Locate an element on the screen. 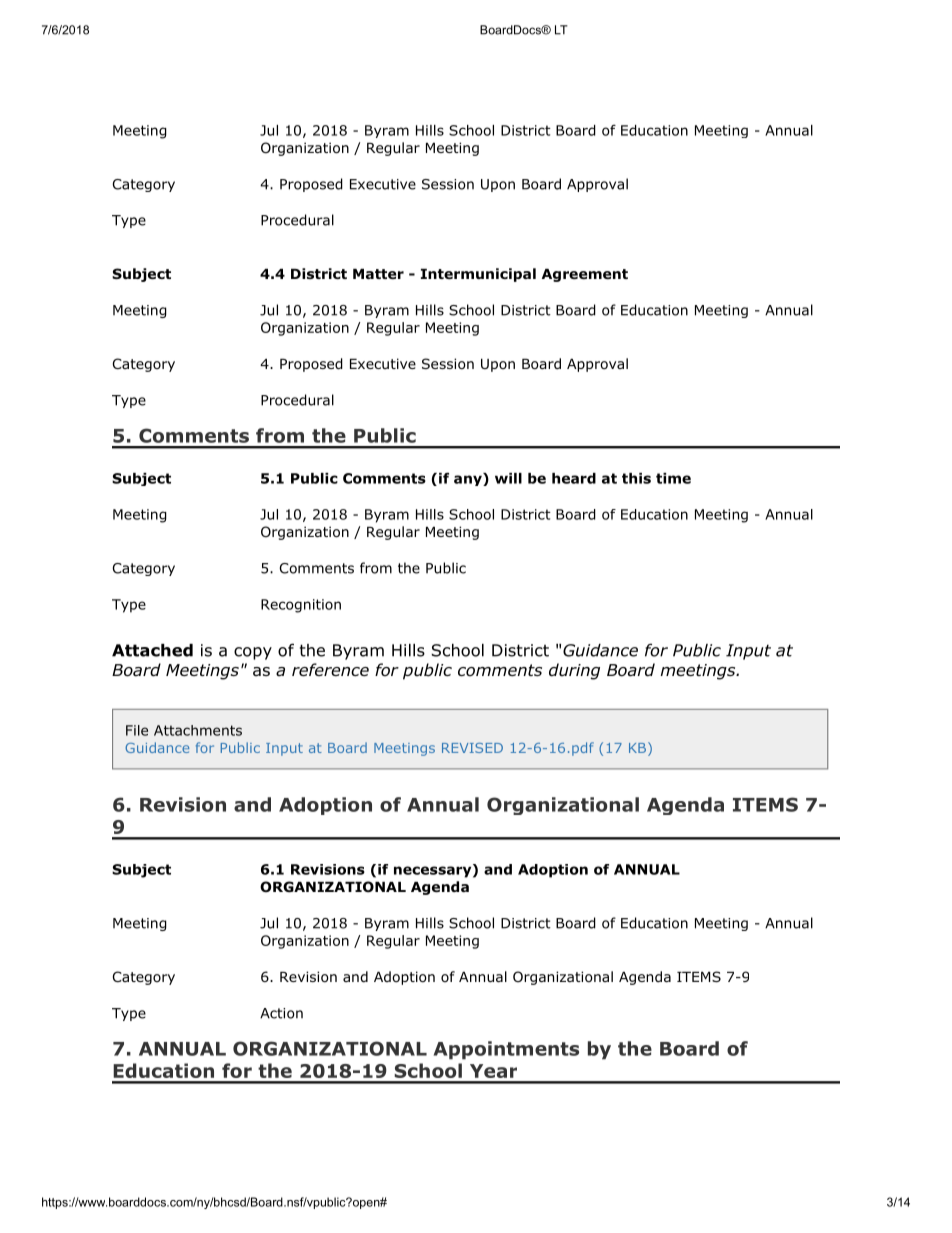 Image resolution: width=952 pixels, height=1233 pixels. Action is located at coordinates (281, 1013).
